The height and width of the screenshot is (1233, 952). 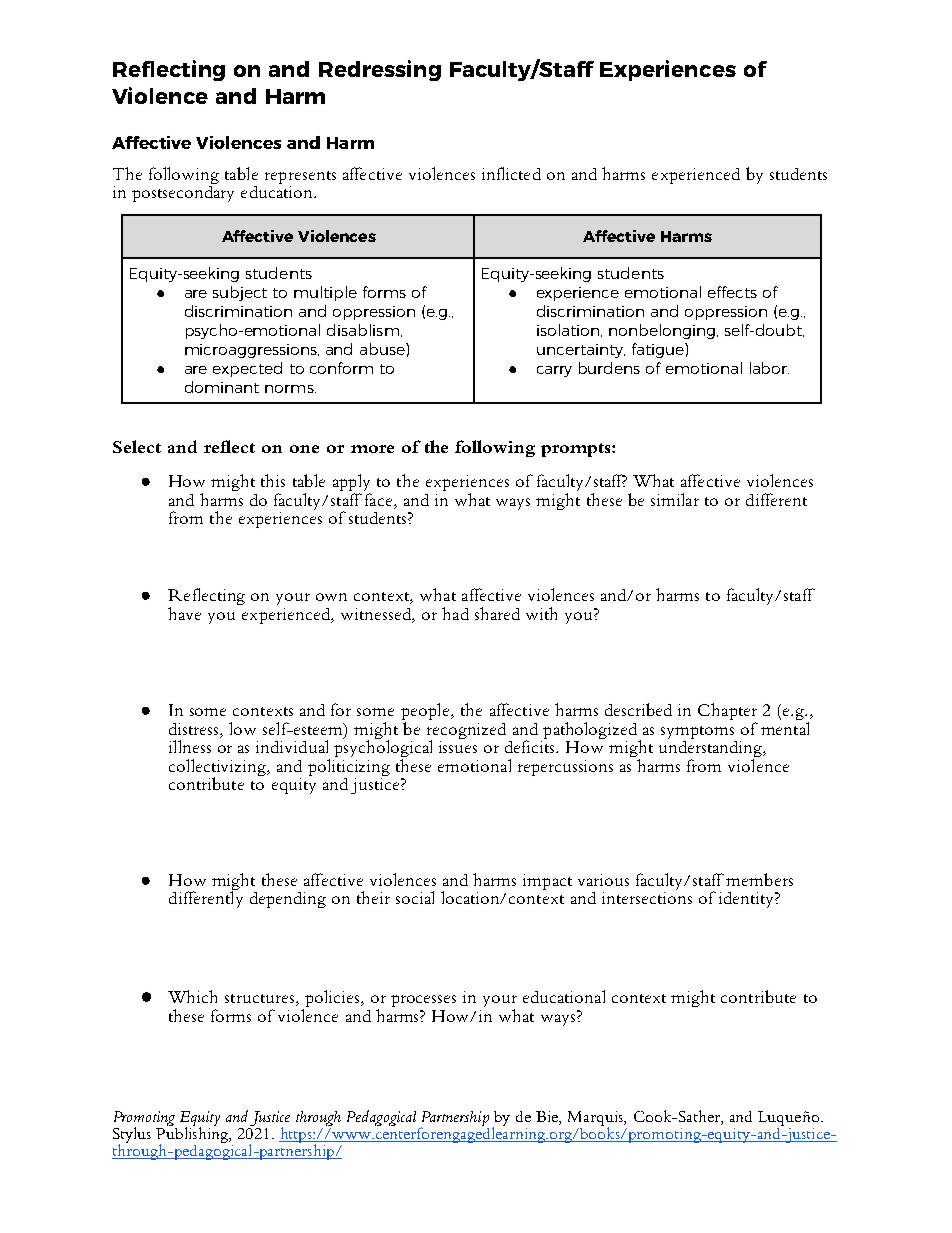 What do you see at coordinates (732, 292) in the screenshot?
I see `effects` at bounding box center [732, 292].
